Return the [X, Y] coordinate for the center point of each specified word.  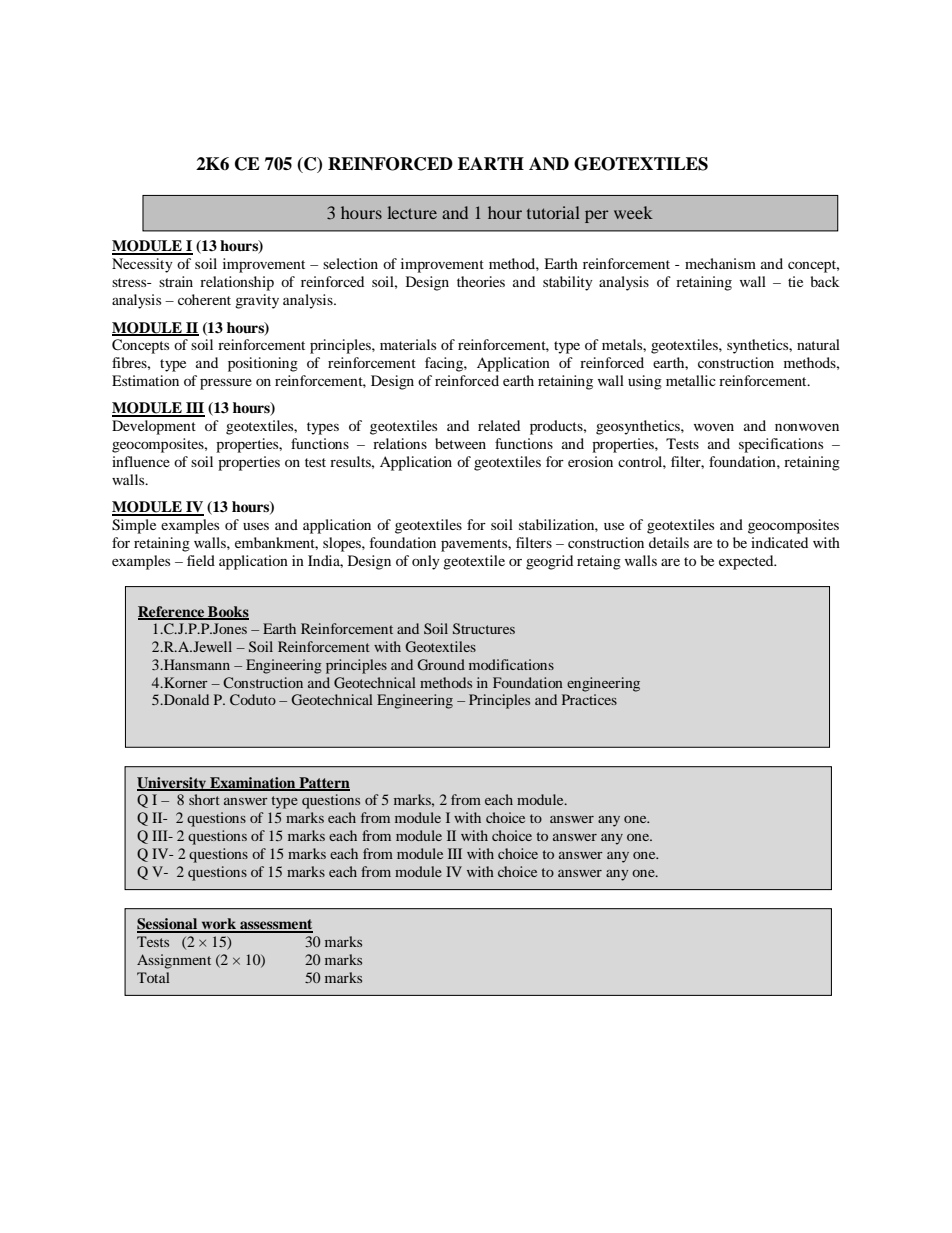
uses [256, 526]
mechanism [720, 263]
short [204, 799]
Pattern [323, 783]
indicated [779, 542]
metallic [691, 380]
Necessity [142, 265]
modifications [511, 664]
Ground [441, 664]
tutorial [553, 212]
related [499, 425]
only [426, 562]
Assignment [174, 961]
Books [227, 612]
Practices [589, 699]
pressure [226, 384]
